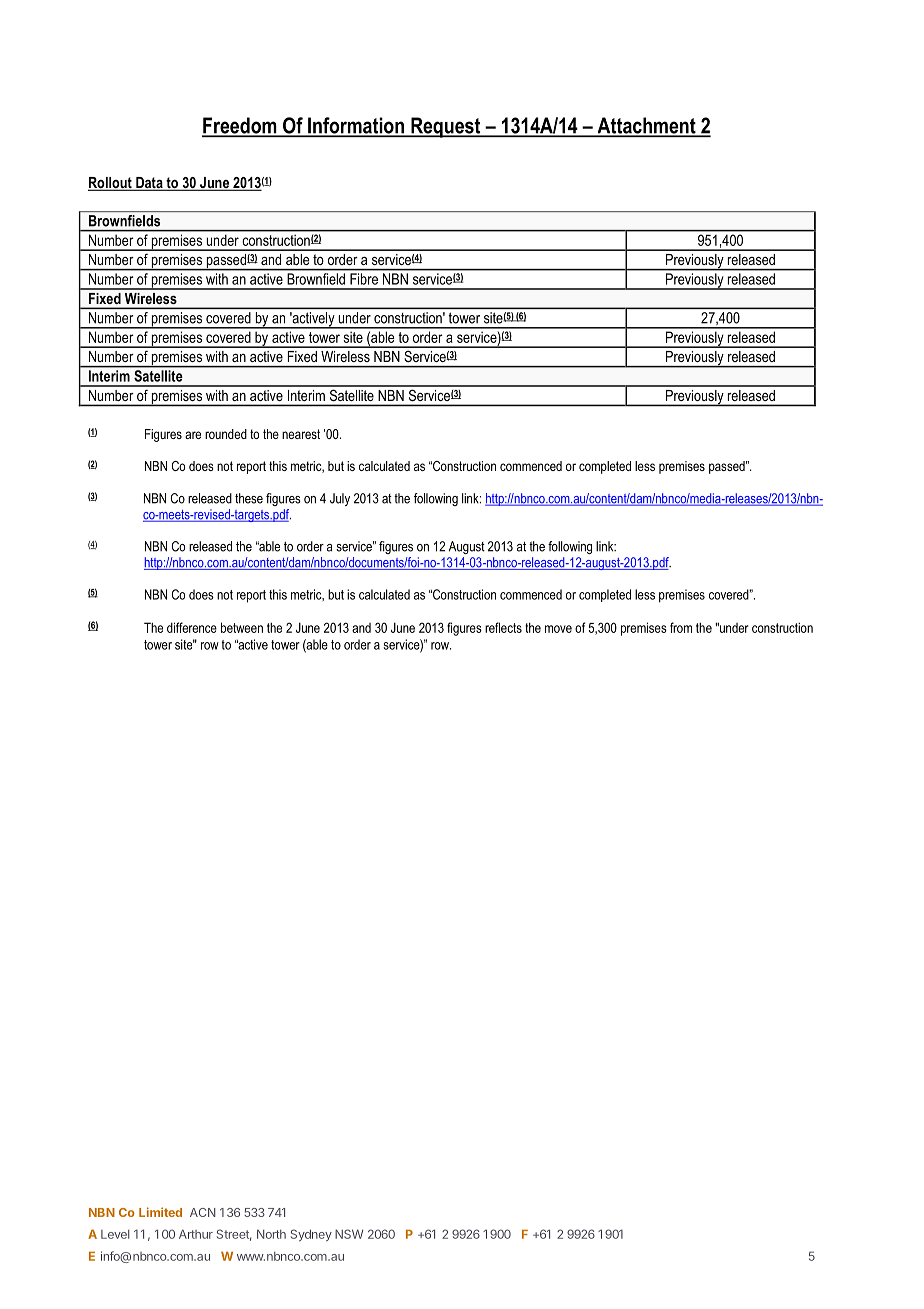 The image size is (924, 1309). What do you see at coordinates (271, 1234) in the screenshot?
I see `North` at bounding box center [271, 1234].
